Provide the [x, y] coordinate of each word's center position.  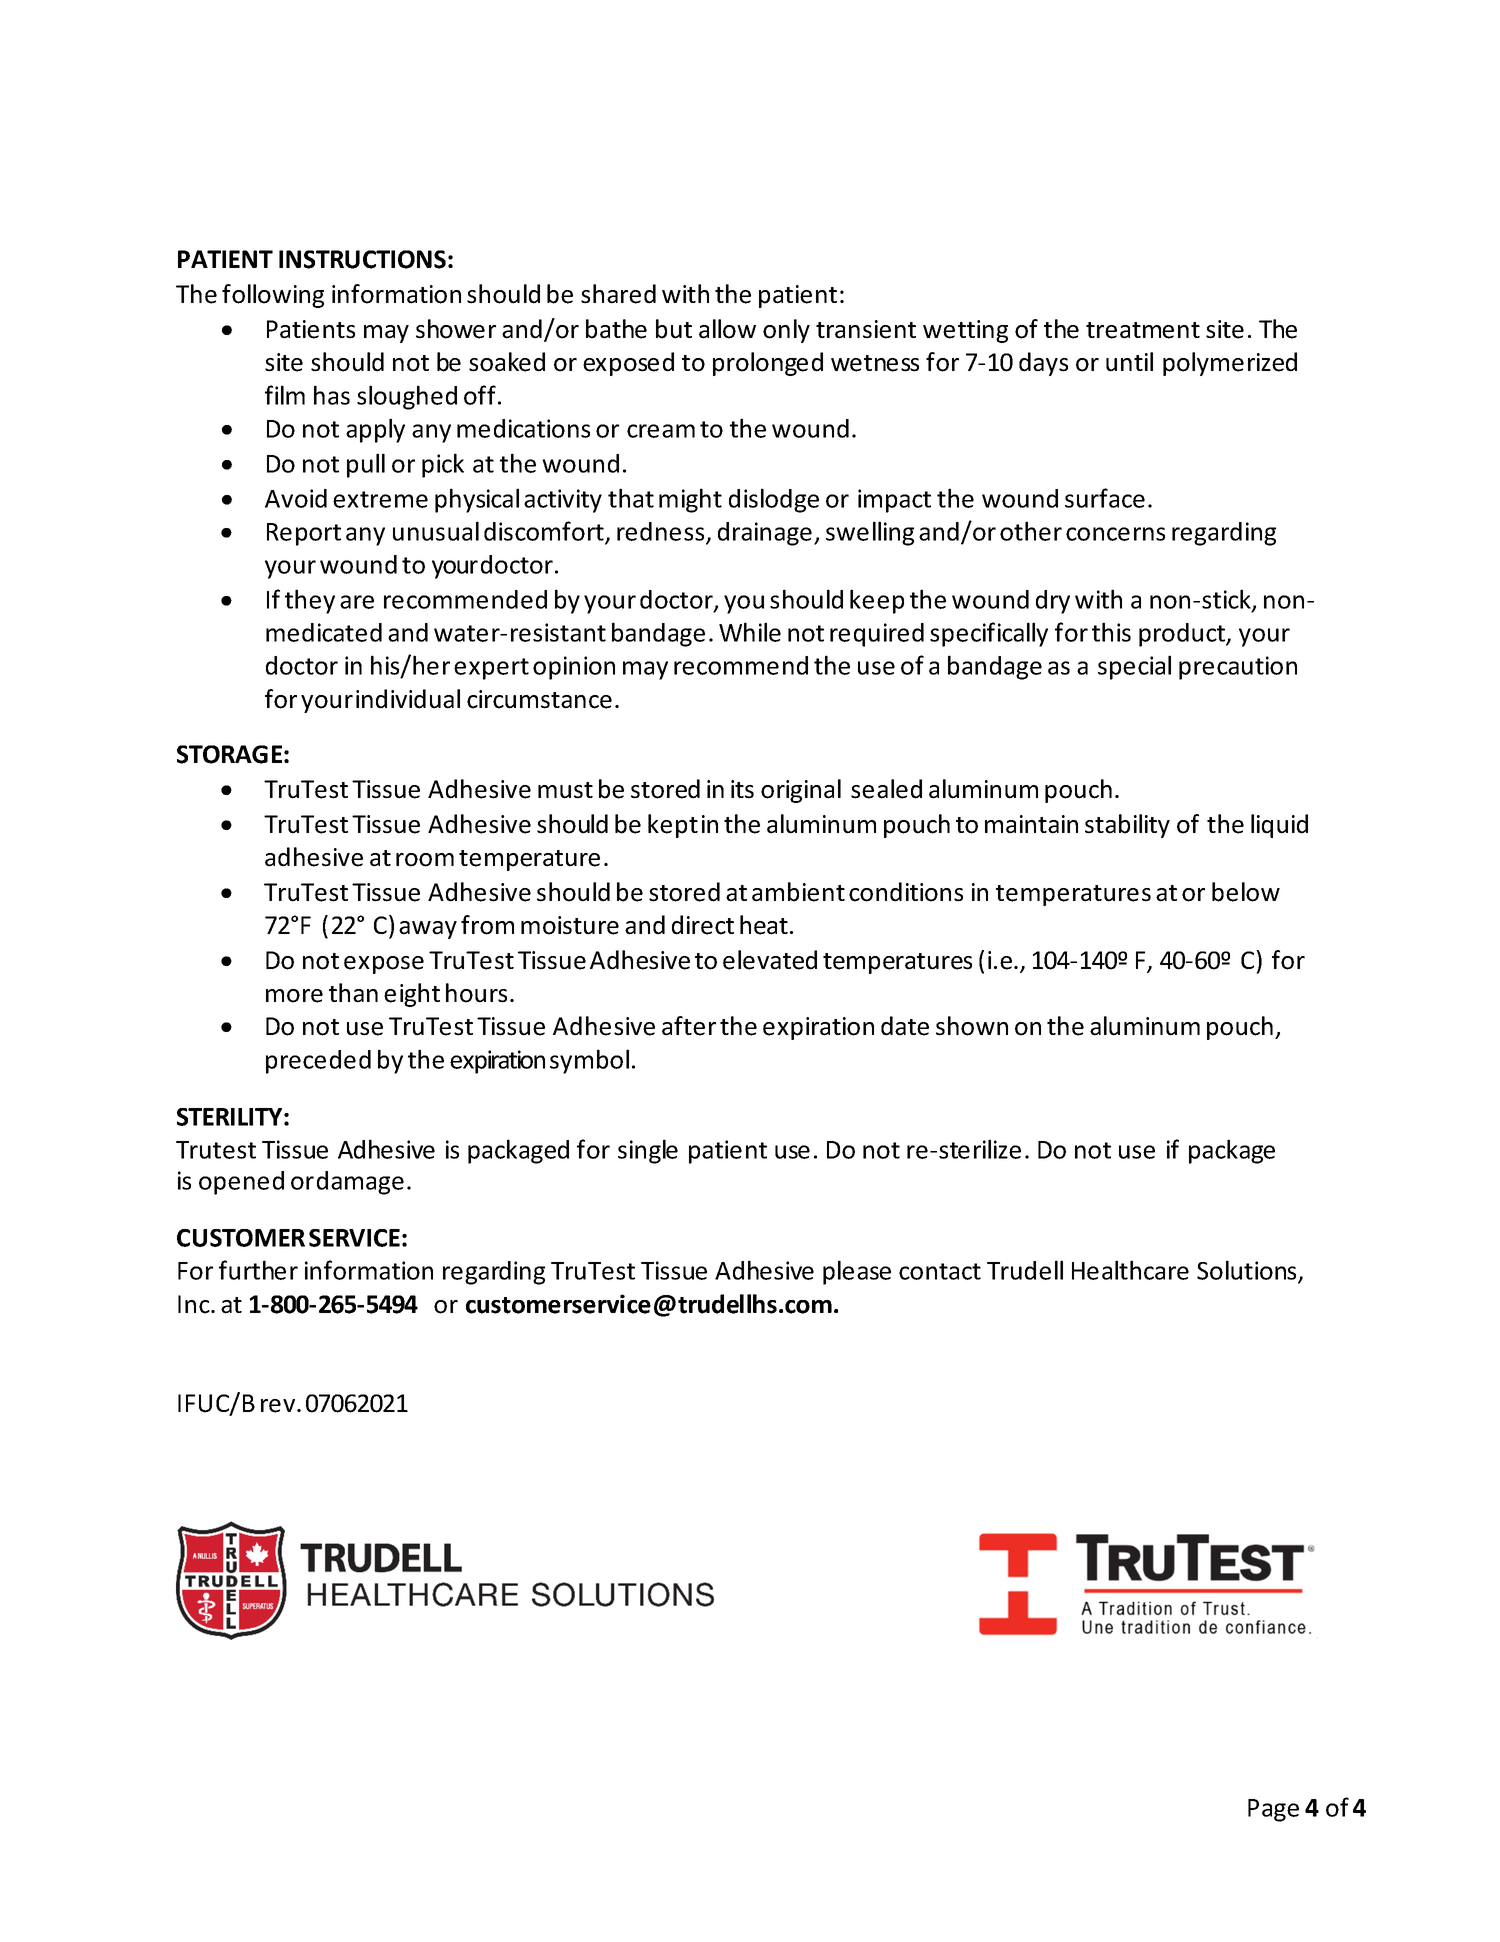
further [258, 1270]
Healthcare [1130, 1270]
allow [727, 329]
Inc [195, 1304]
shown [972, 1026]
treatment [1143, 330]
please [857, 1272]
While [750, 632]
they [310, 601]
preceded [318, 1062]
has [332, 395]
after [689, 1026]
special [1134, 667]
